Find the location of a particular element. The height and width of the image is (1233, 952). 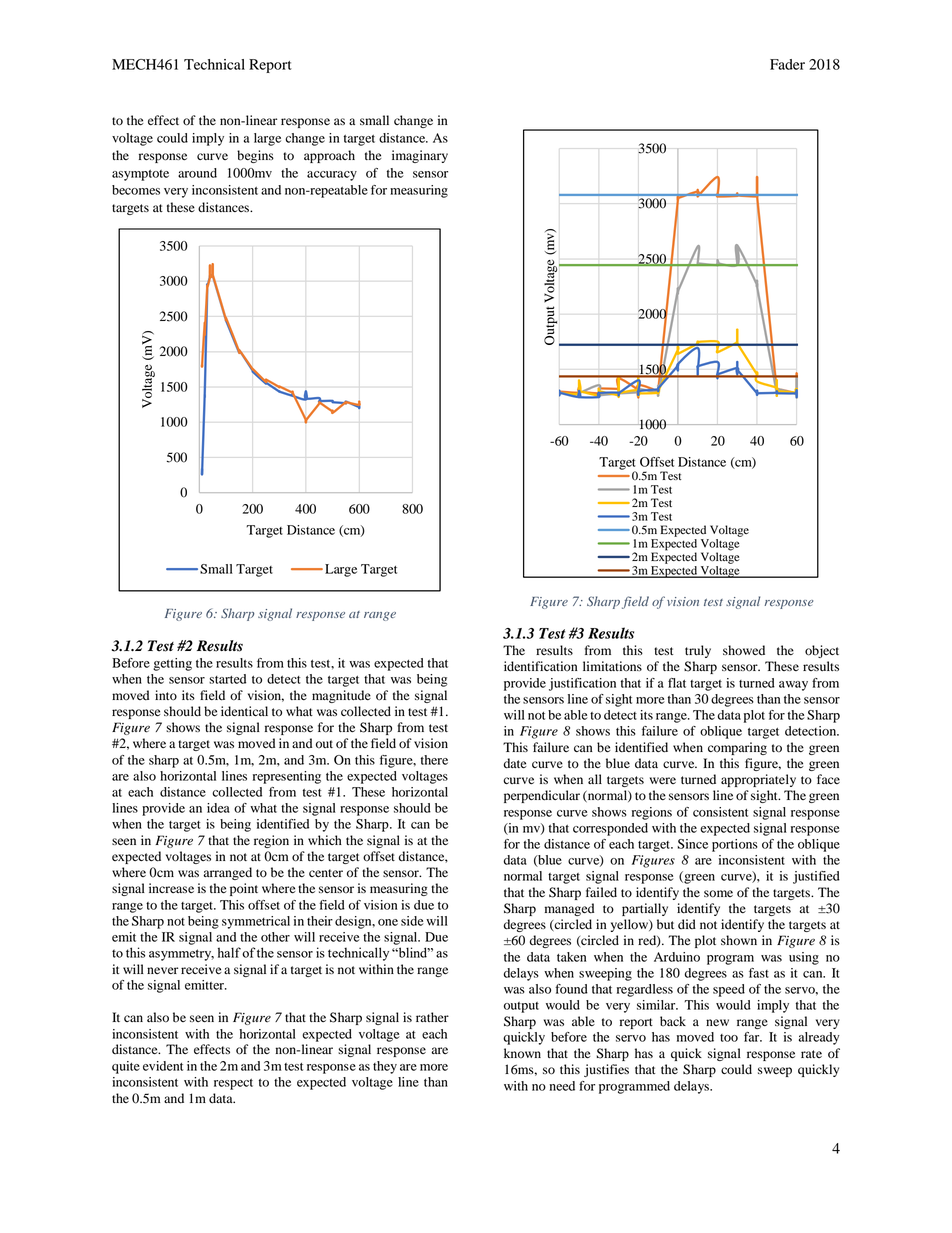

Fader is located at coordinates (787, 64).
